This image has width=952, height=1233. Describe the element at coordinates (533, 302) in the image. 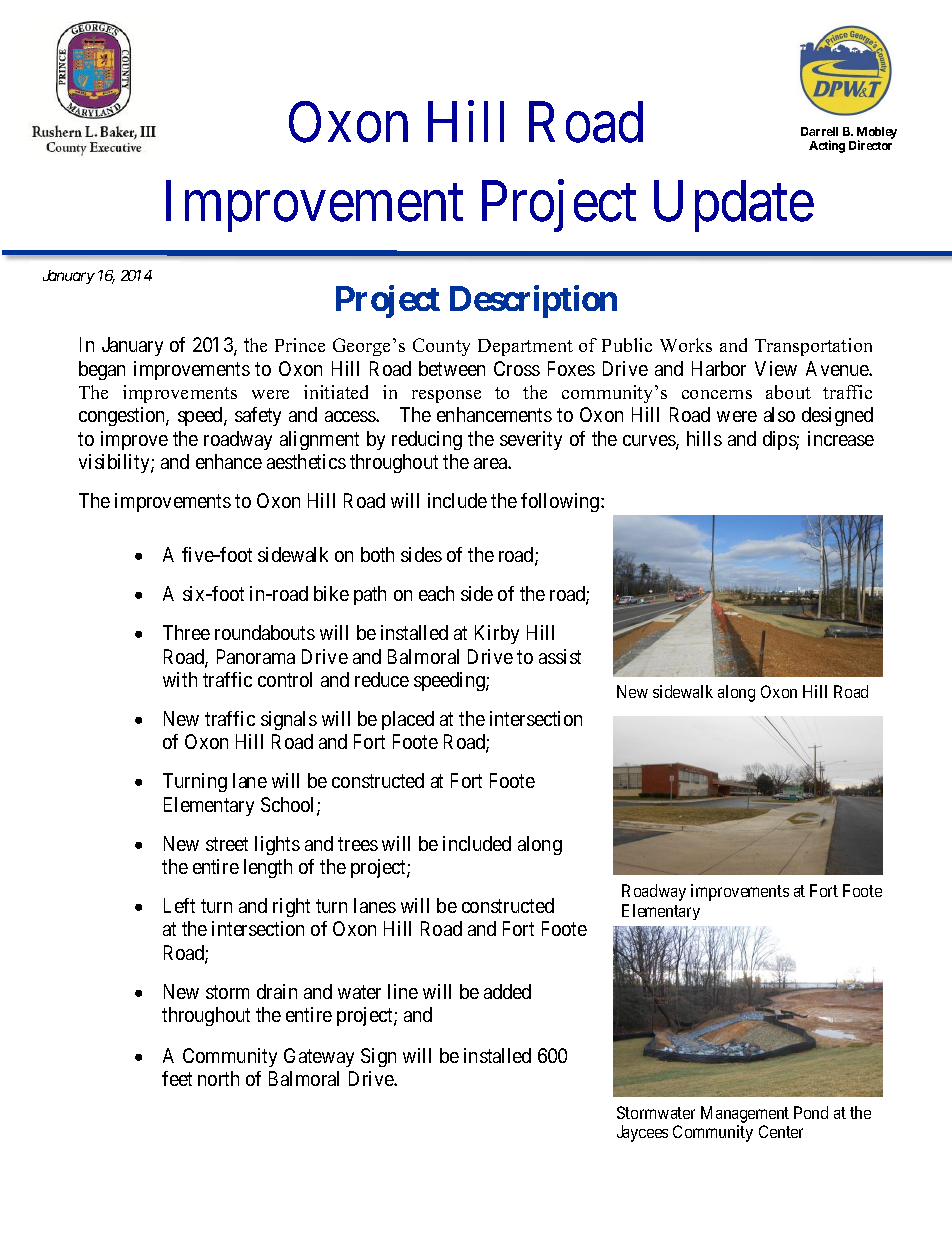

I see `Description` at that location.
